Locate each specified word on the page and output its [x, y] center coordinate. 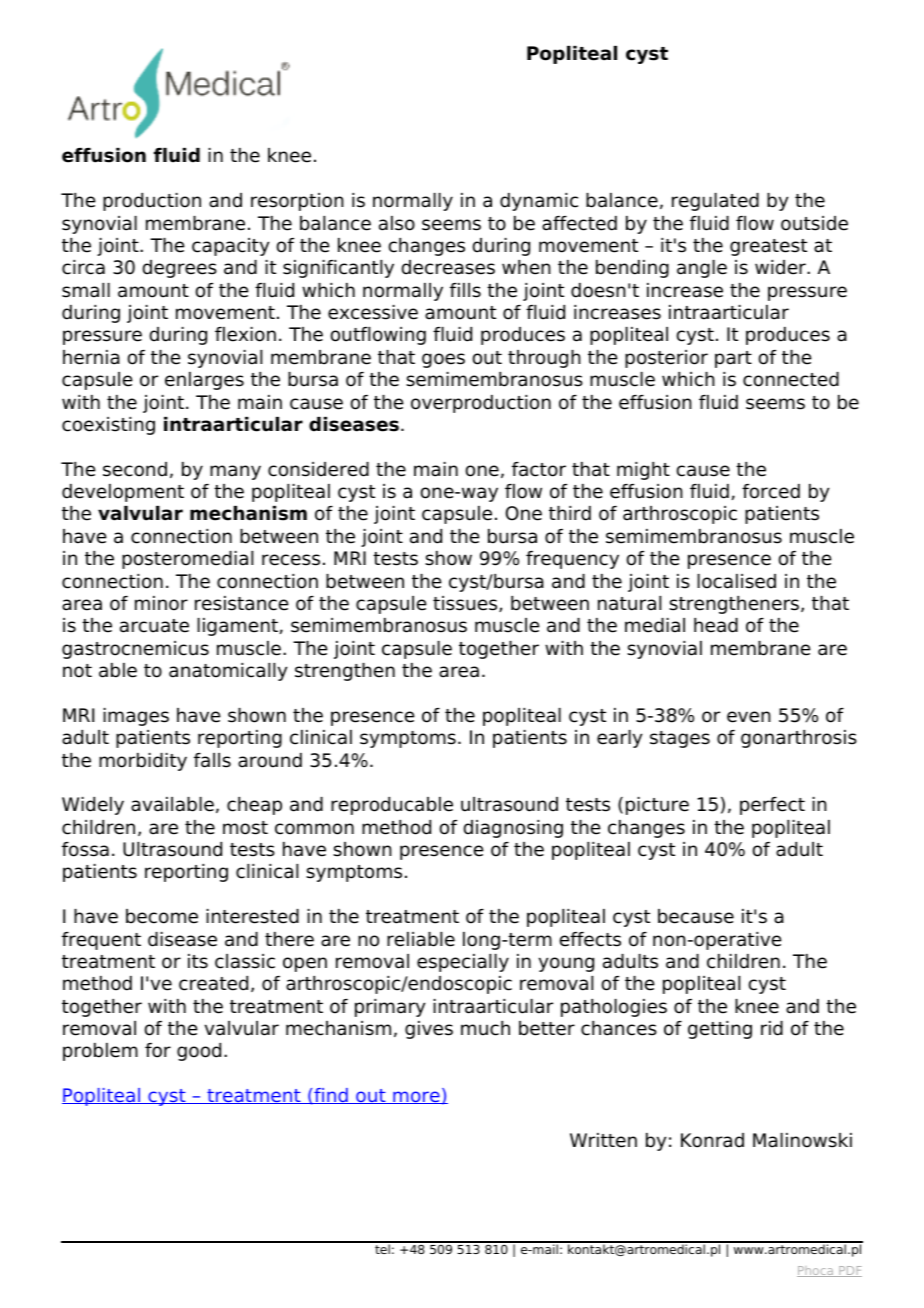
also [397, 223]
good [199, 1052]
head [716, 625]
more [416, 1097]
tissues [466, 604]
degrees [179, 269]
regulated [715, 202]
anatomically [228, 672]
